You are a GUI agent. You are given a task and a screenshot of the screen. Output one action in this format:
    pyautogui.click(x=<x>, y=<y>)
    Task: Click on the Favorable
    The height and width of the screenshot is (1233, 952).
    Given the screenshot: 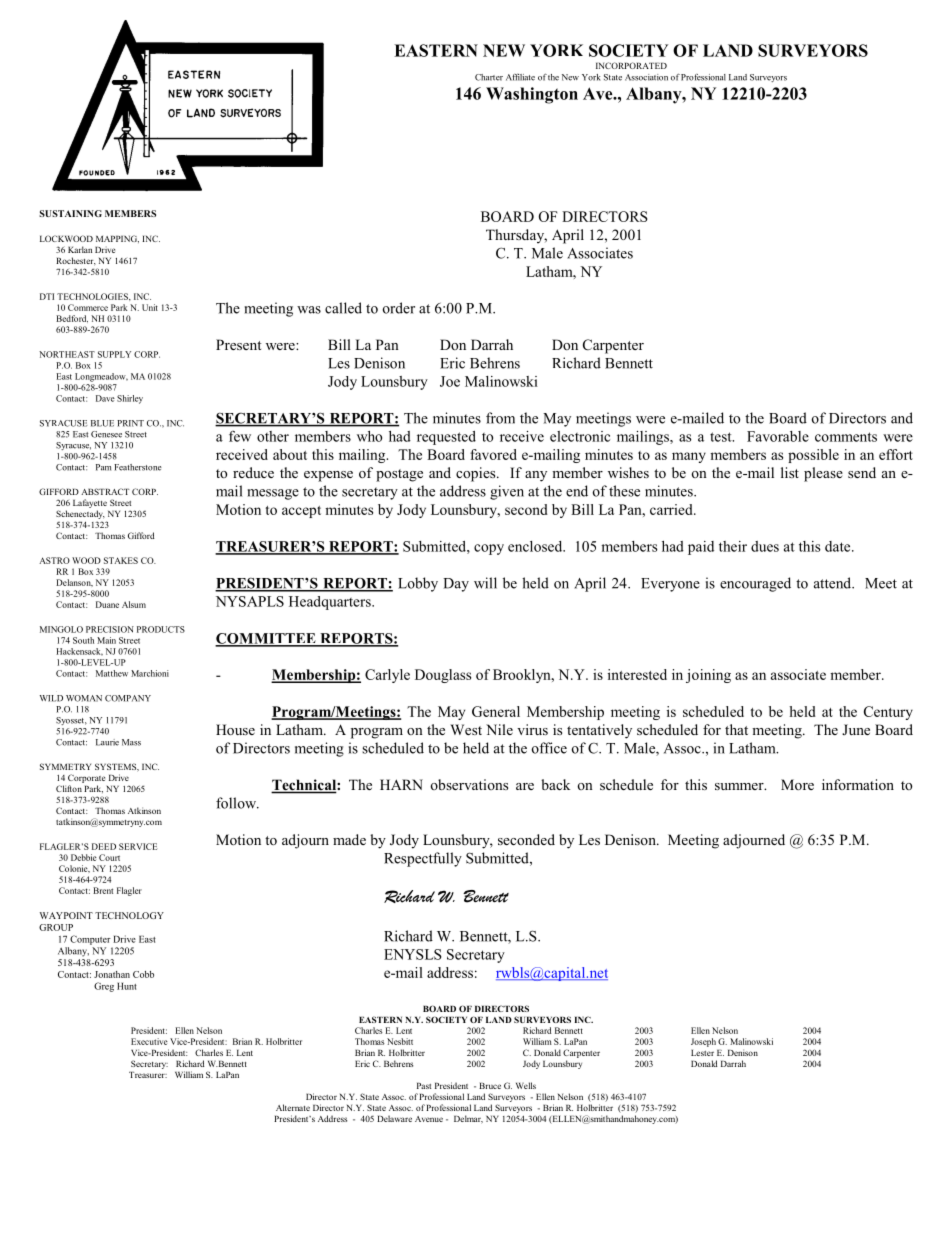 What is the action you would take?
    pyautogui.click(x=778, y=436)
